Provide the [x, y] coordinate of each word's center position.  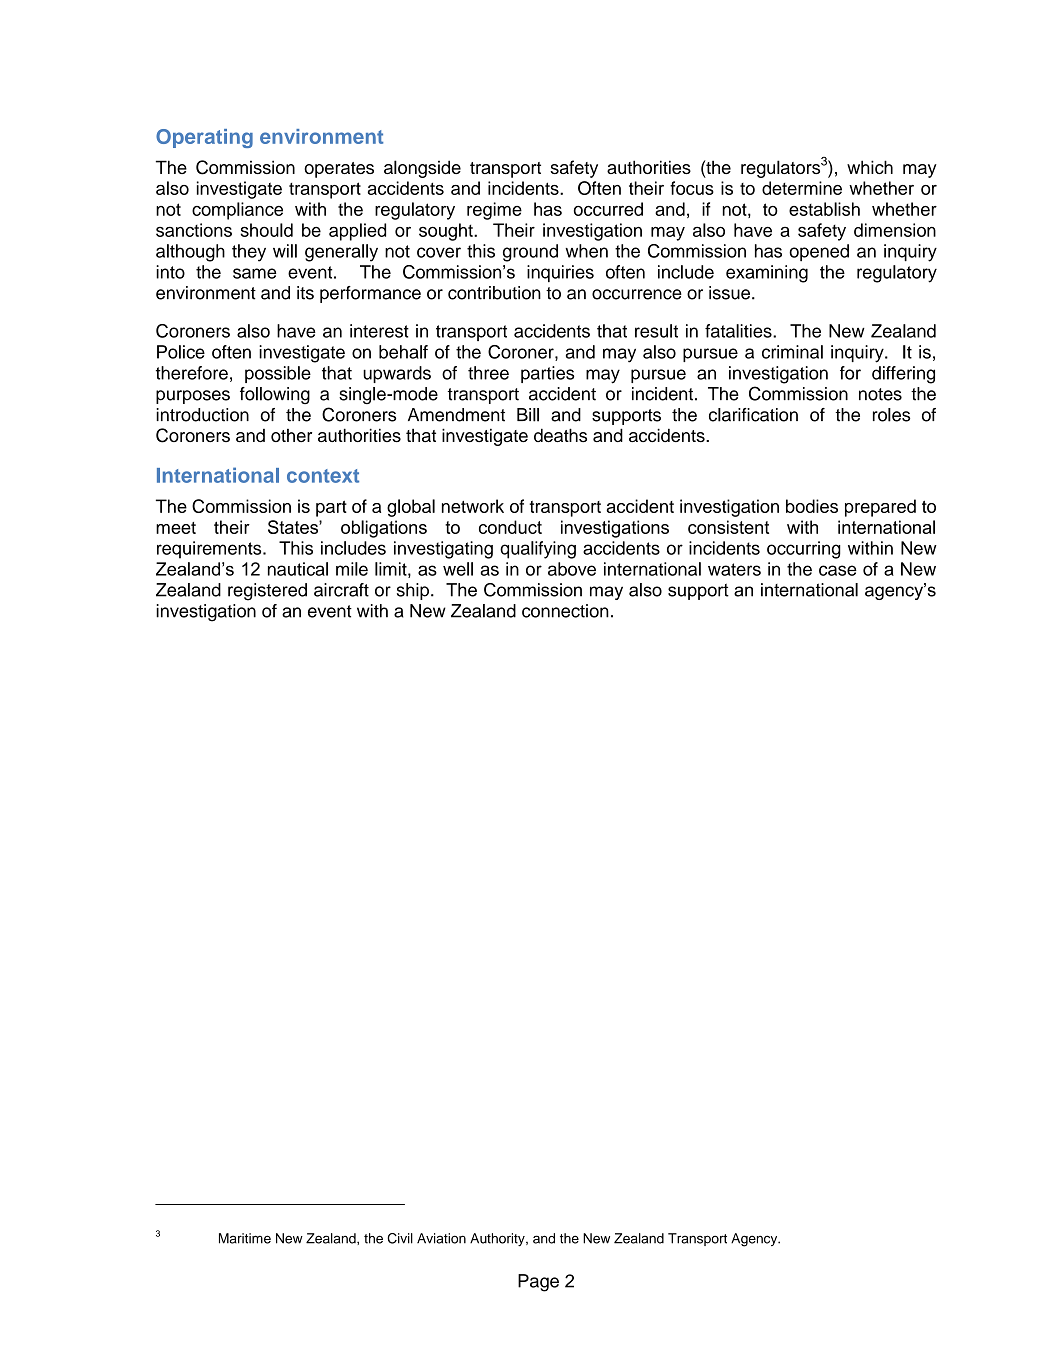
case [838, 570]
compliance [237, 211]
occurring [804, 550]
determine [802, 188]
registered [267, 592]
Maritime [245, 1238]
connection [565, 611]
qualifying [538, 550]
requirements [210, 550]
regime [494, 211]
